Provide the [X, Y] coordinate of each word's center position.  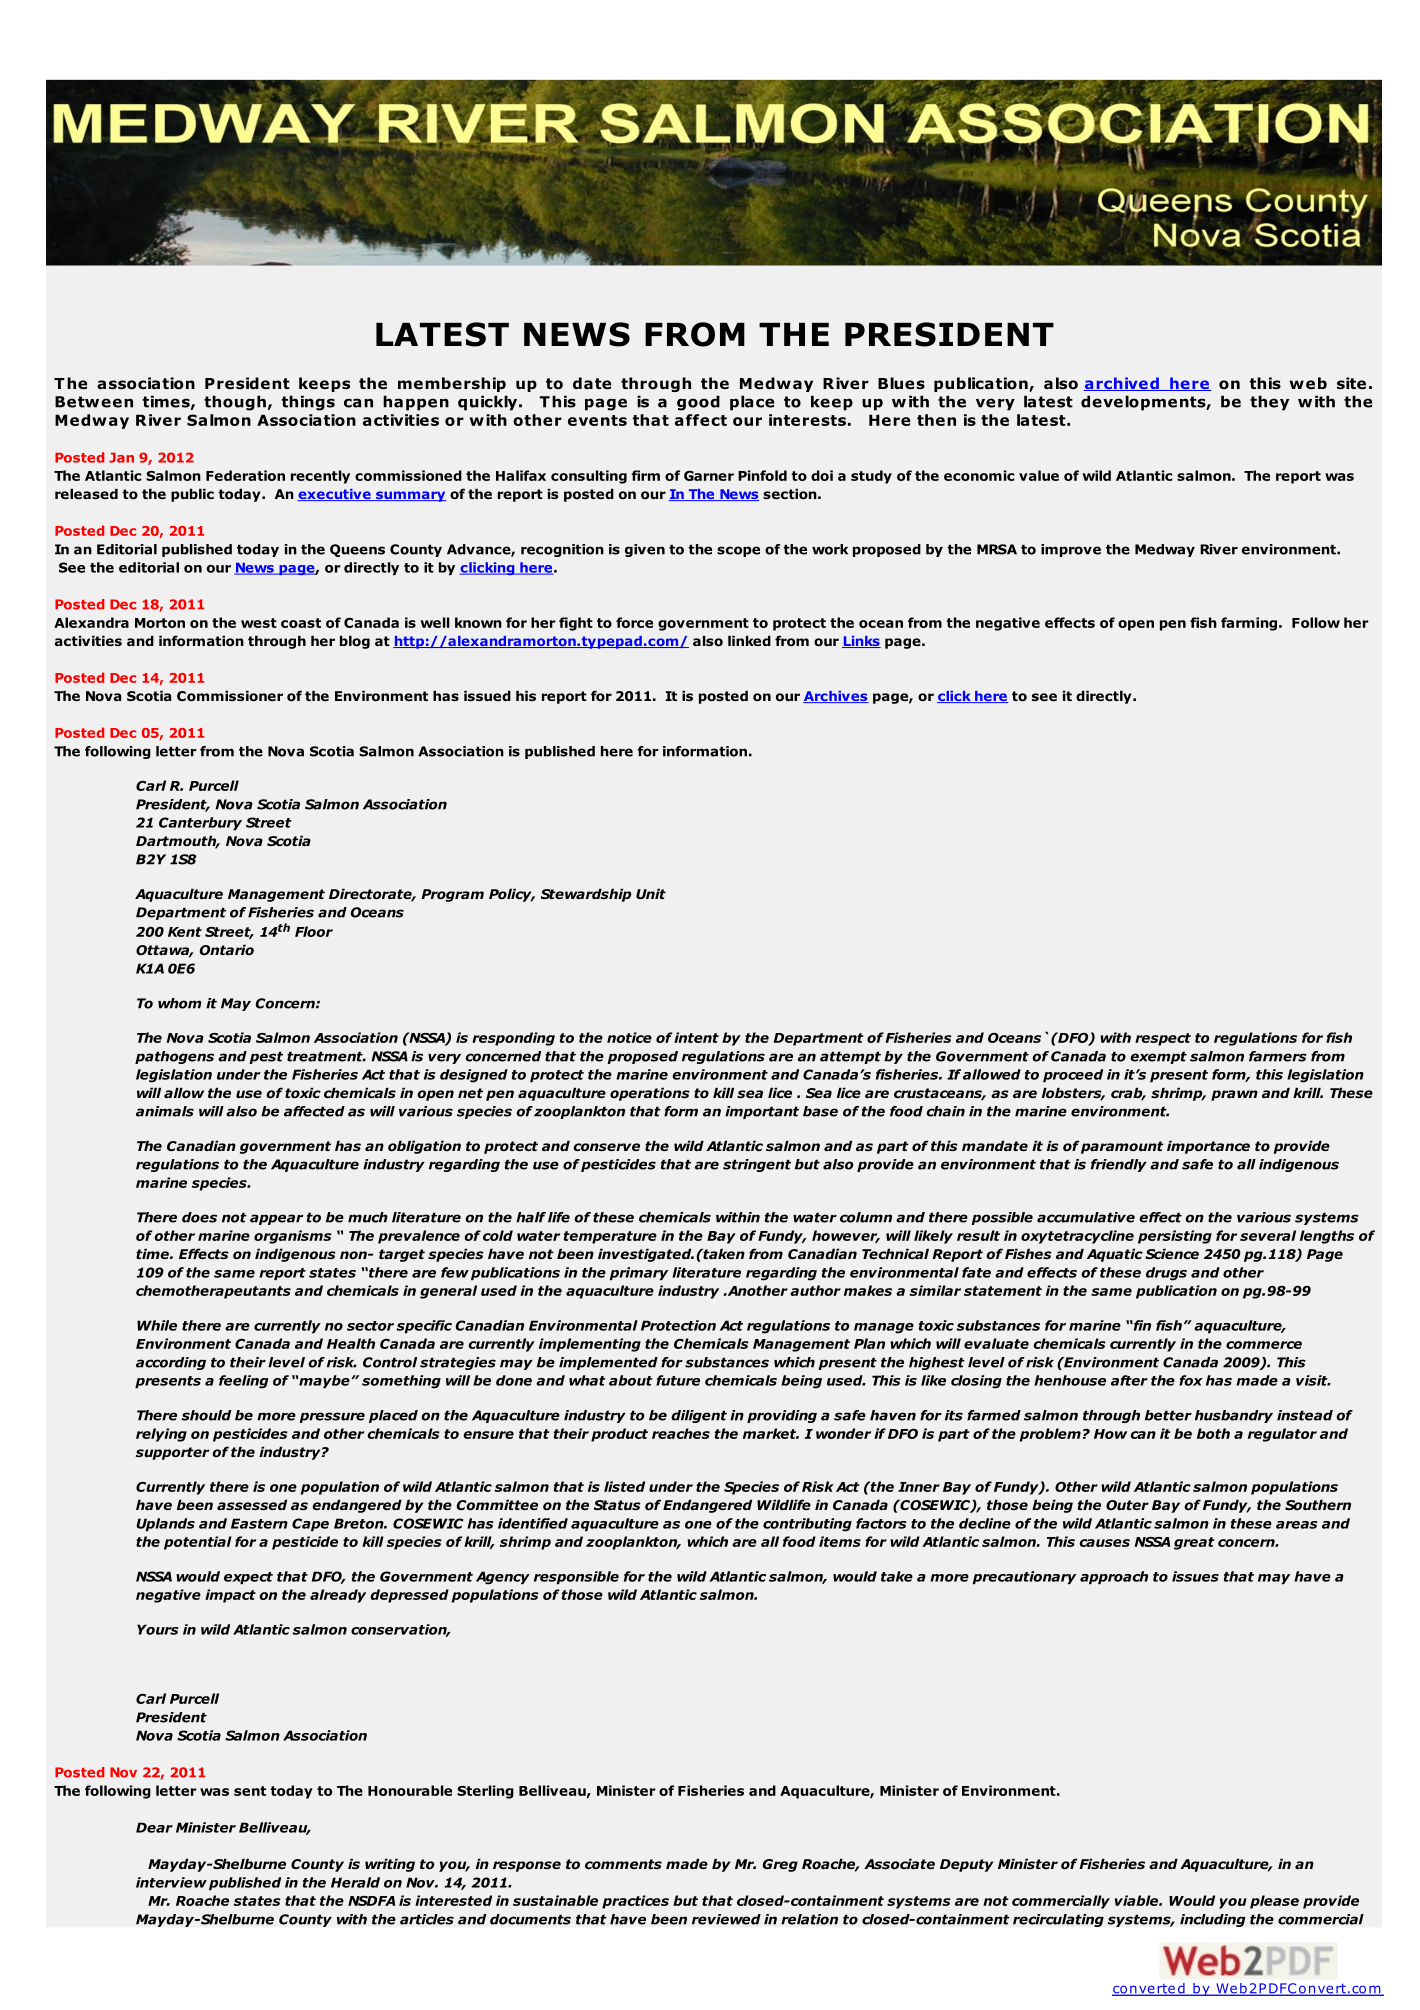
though [235, 403]
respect [1163, 1039]
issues [1195, 1576]
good [698, 403]
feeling [244, 1382]
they [1269, 403]
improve [1071, 550]
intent [696, 1037]
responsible [576, 1578]
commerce [1264, 1345]
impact [230, 1596]
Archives [836, 697]
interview [171, 1882]
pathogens [174, 1057]
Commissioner [230, 696]
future [678, 1380]
